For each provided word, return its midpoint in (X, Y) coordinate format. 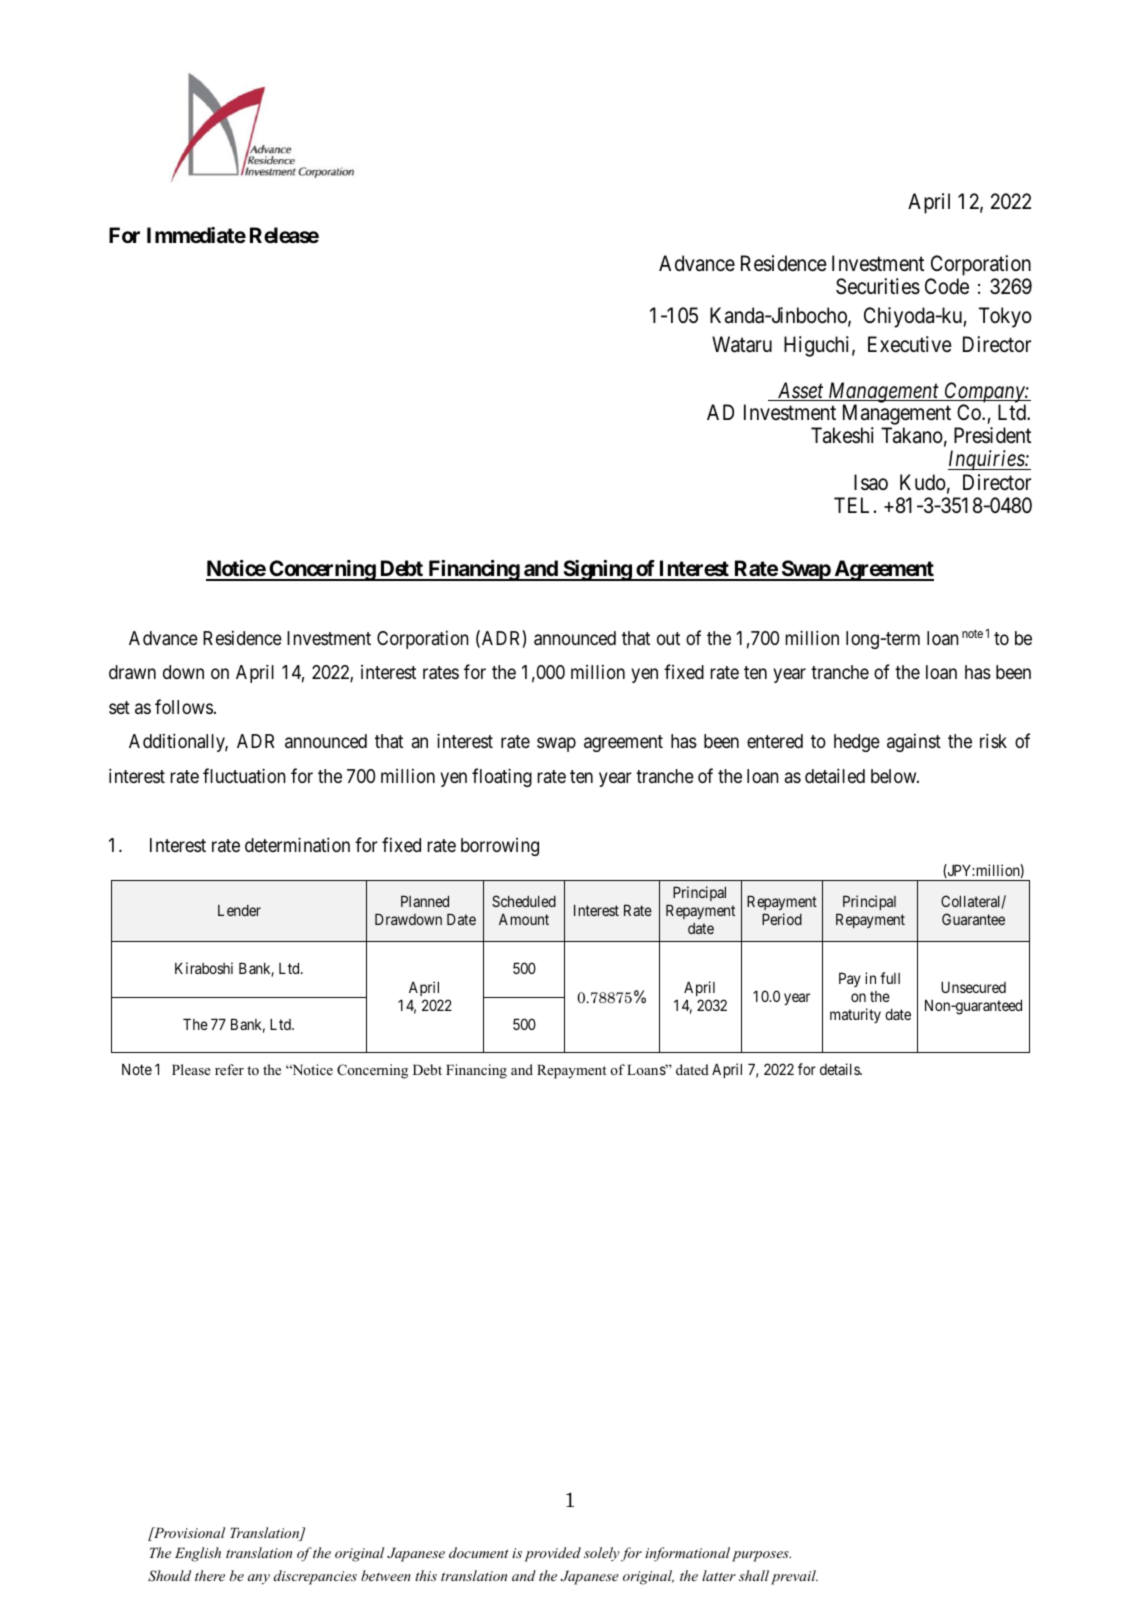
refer (229, 1069)
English (198, 1554)
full (890, 978)
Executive (910, 344)
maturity (855, 1015)
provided (552, 1554)
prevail (794, 1577)
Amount (524, 919)
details (840, 1069)
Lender (239, 910)
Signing (597, 570)
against (914, 743)
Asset (800, 391)
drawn (132, 672)
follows (184, 706)
